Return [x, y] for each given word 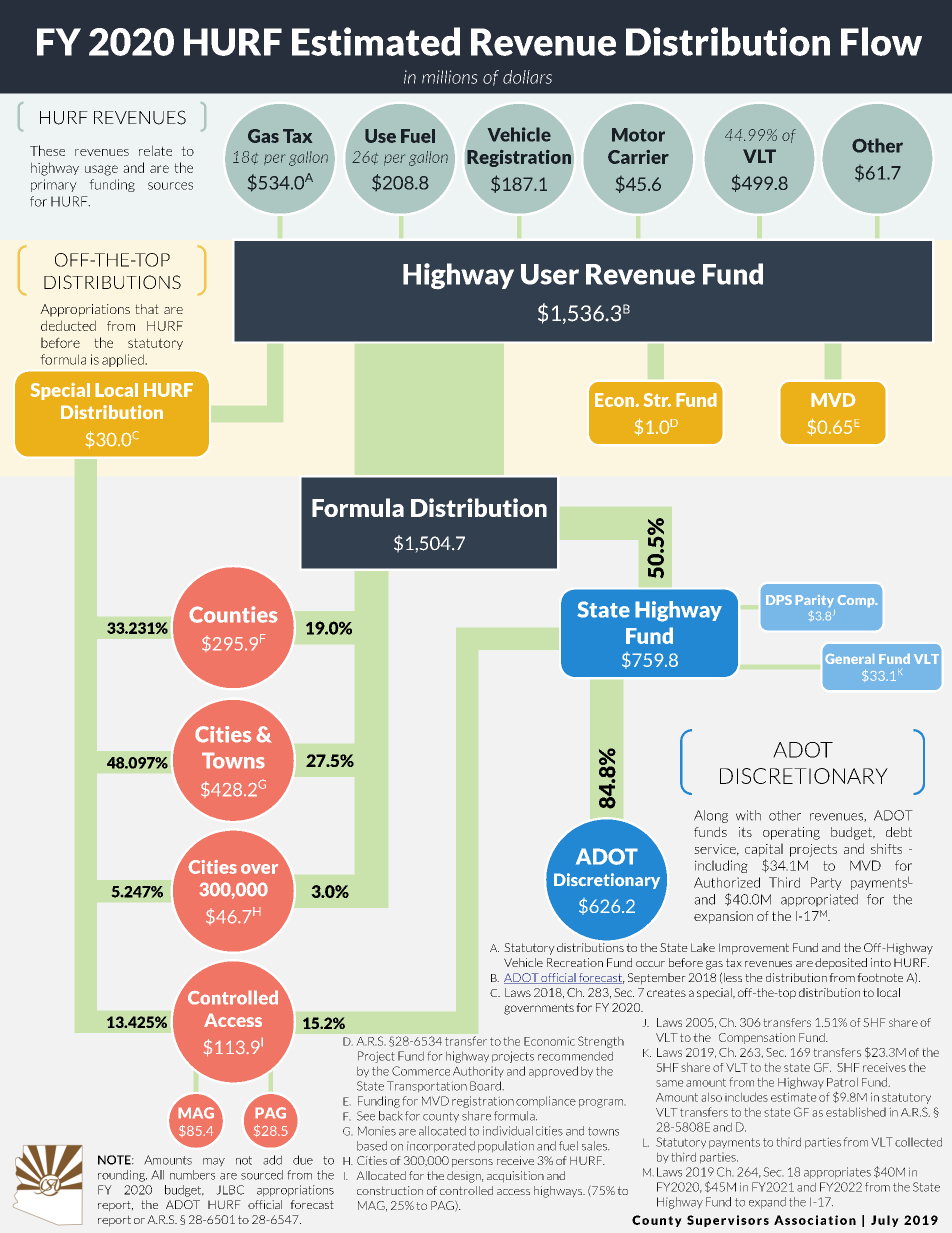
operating [791, 833]
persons [472, 1163]
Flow [881, 41]
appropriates [837, 1173]
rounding [122, 1176]
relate [155, 150]
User [550, 274]
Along [711, 816]
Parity [815, 601]
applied [124, 360]
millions [450, 77]
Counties [233, 614]
